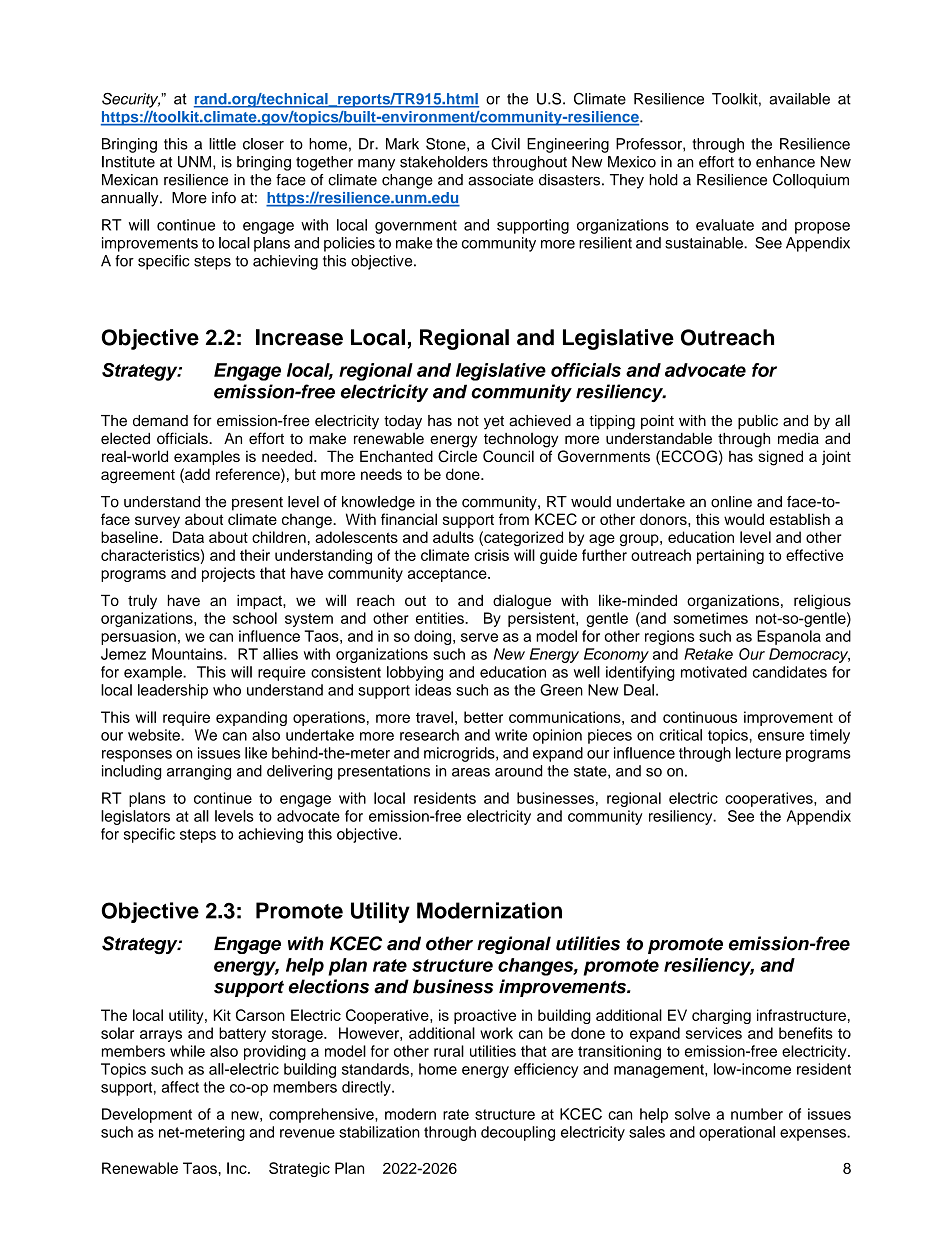 The image size is (952, 1233). I want to click on signed, so click(780, 458).
